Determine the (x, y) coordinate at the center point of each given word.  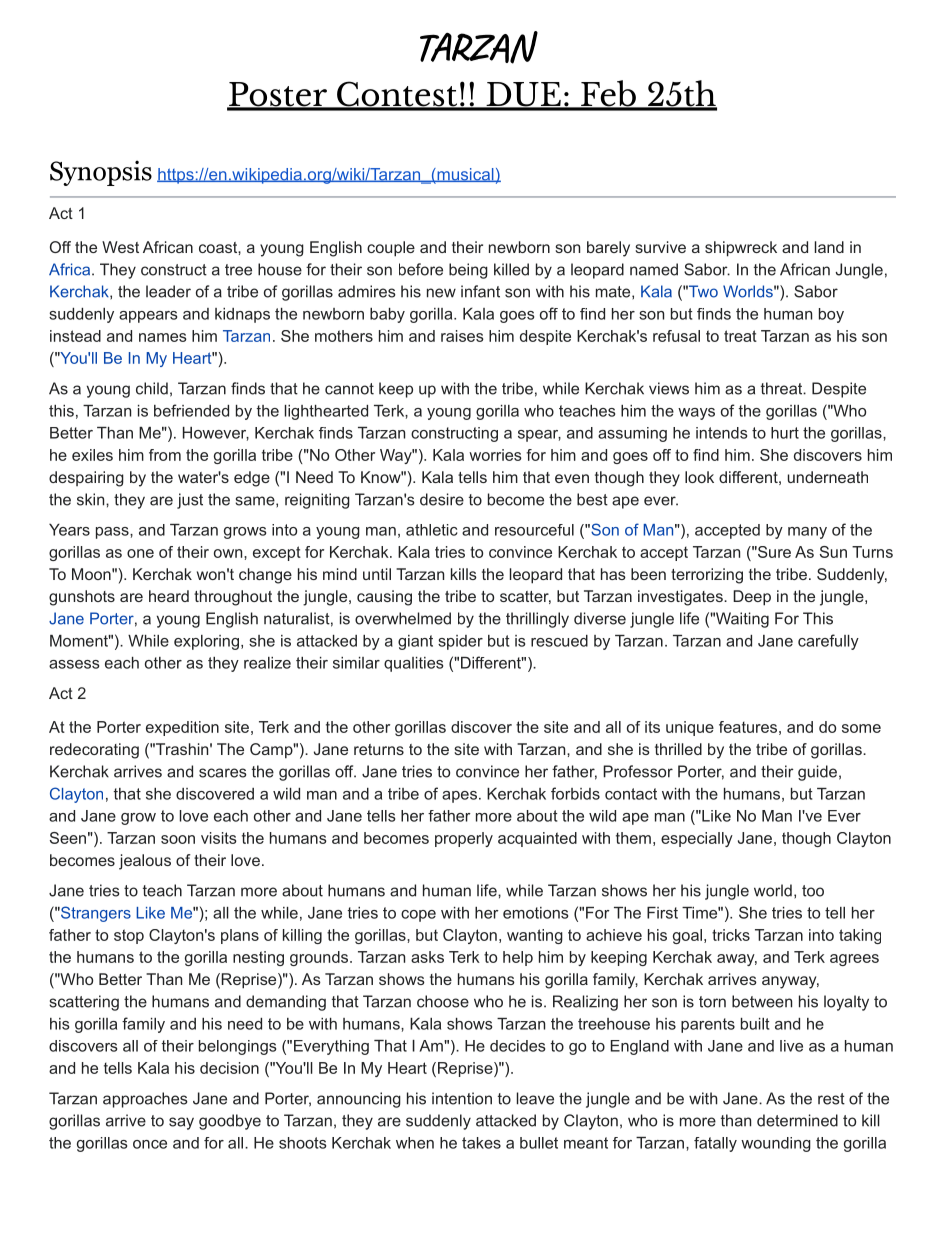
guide (817, 773)
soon (178, 839)
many (807, 533)
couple (391, 249)
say (181, 1123)
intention (462, 1098)
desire (442, 499)
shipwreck (741, 249)
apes (459, 797)
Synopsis (101, 173)
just (190, 501)
